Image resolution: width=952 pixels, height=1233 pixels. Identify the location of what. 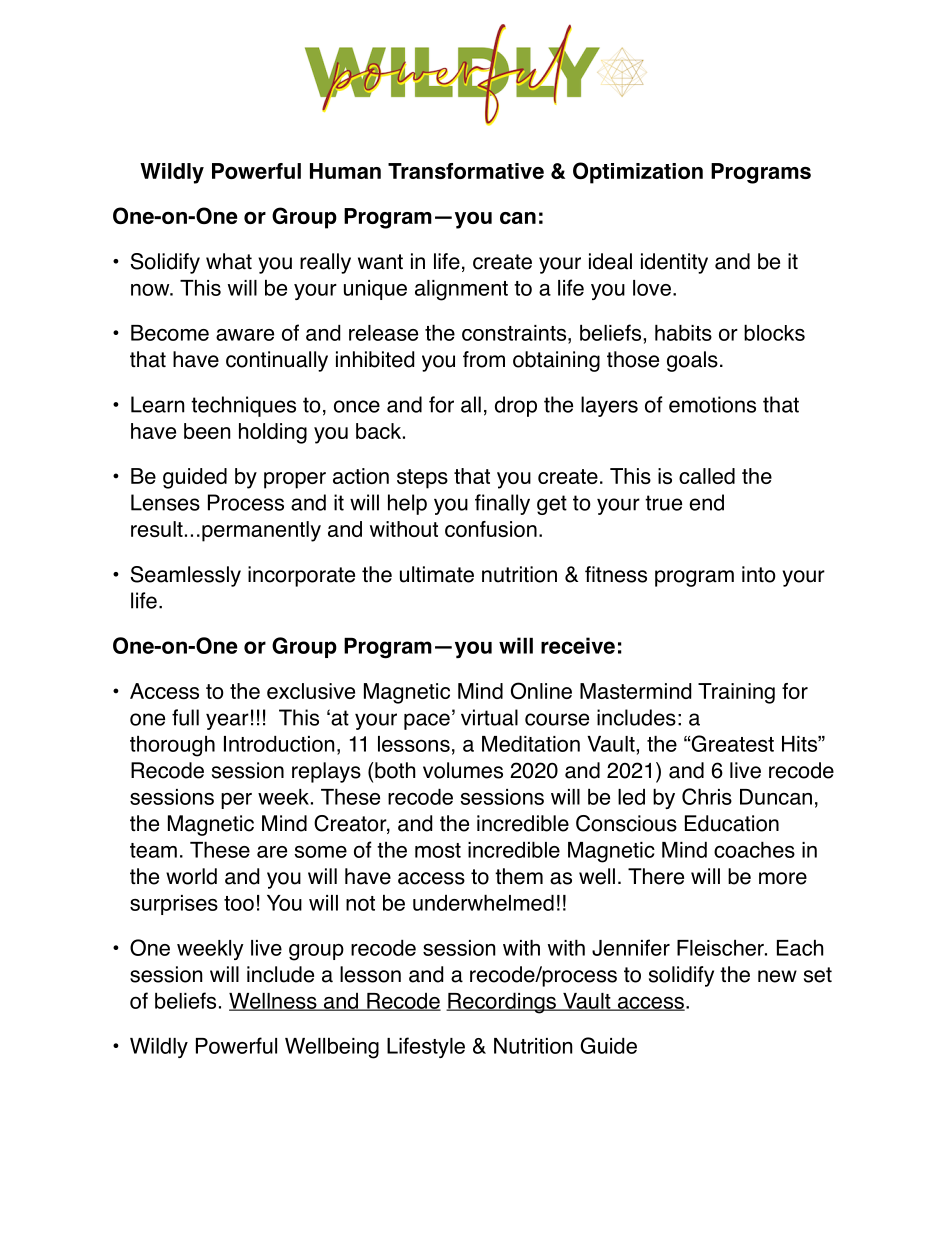
(229, 261).
